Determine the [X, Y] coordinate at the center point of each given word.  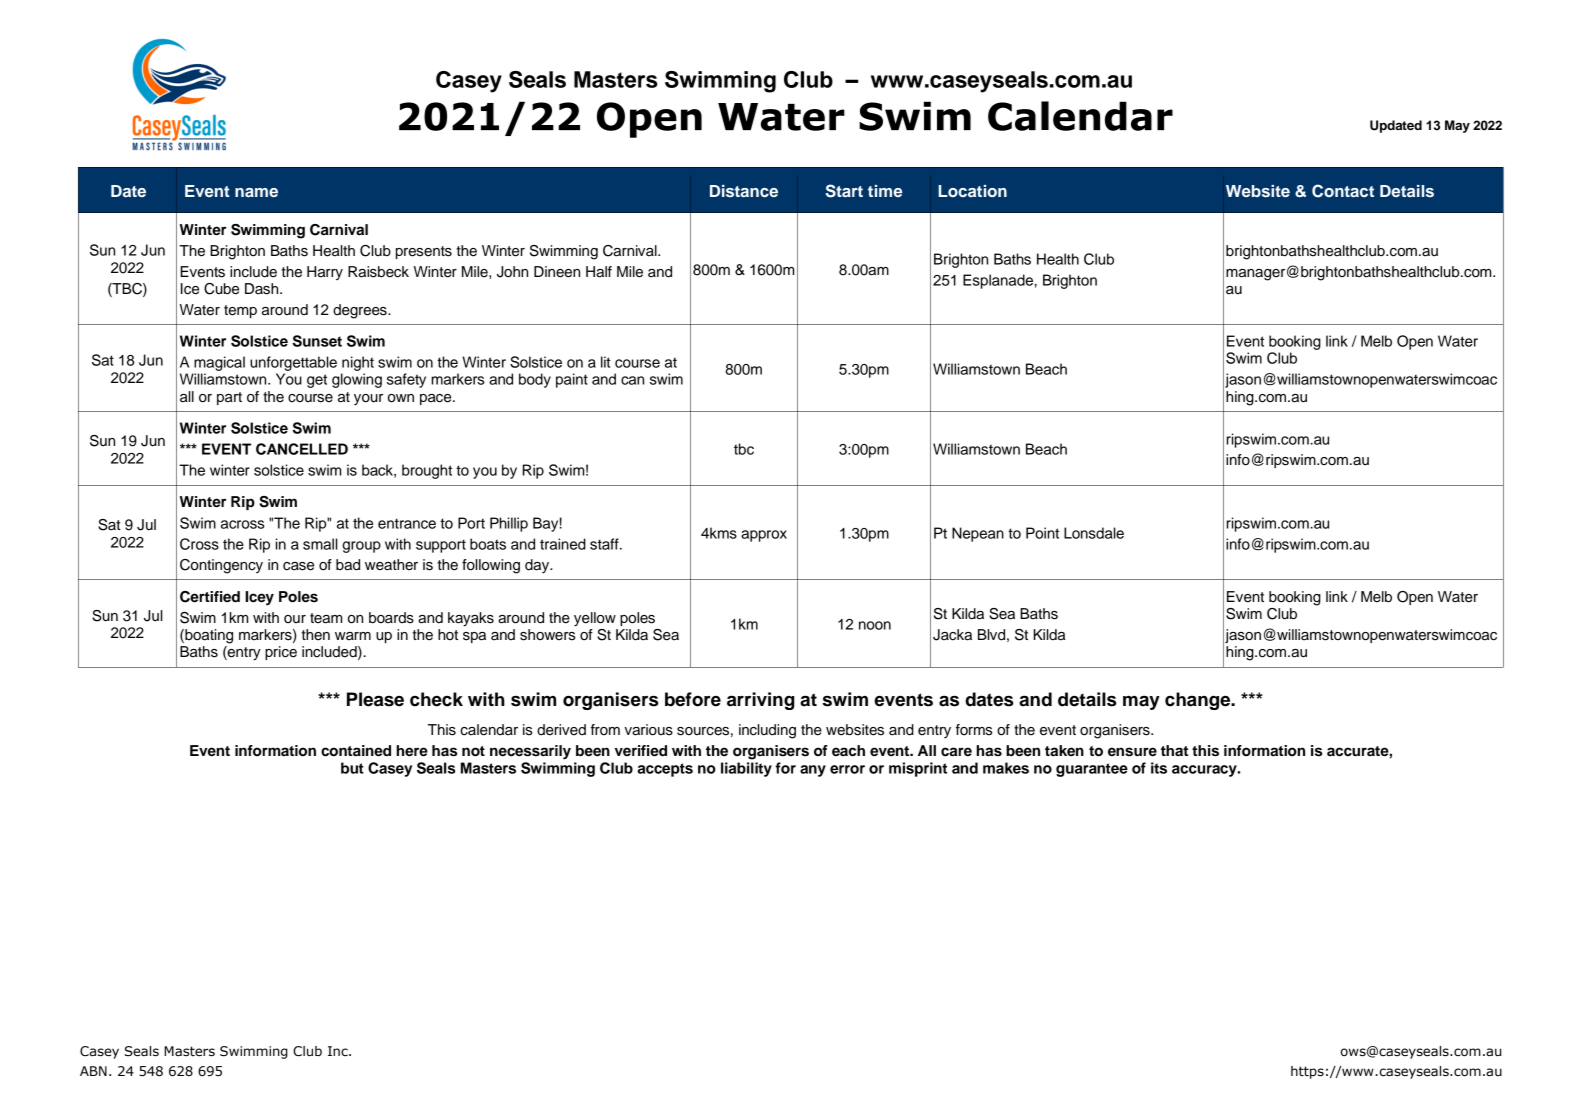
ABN [93, 1071]
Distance [744, 191]
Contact [1343, 191]
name [256, 192]
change [1199, 701]
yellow [595, 619]
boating [208, 636]
